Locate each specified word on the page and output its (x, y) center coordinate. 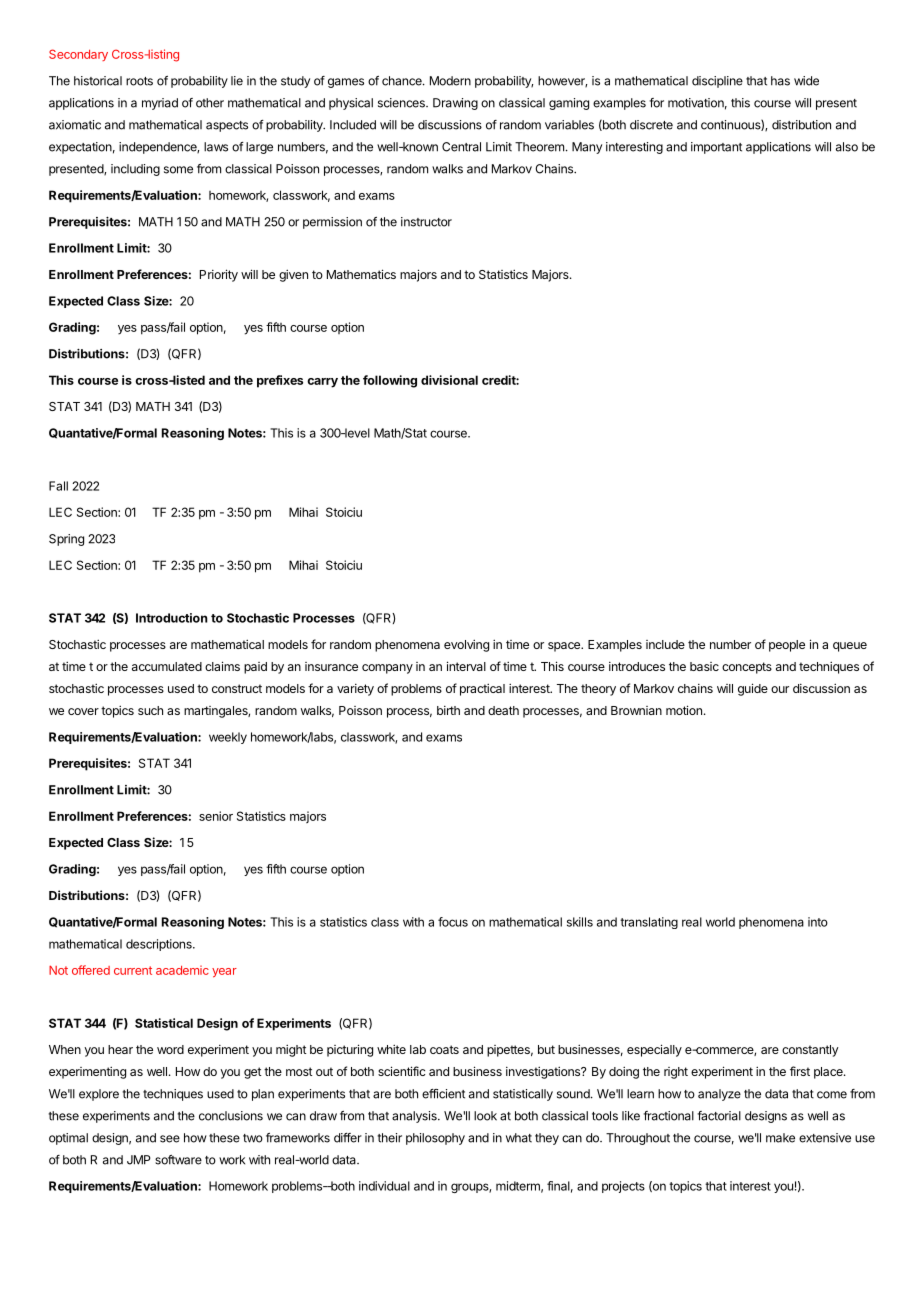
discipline (717, 82)
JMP (139, 1160)
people (787, 646)
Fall (58, 486)
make (780, 1138)
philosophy (435, 1139)
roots (139, 81)
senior (216, 816)
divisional (449, 380)
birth (448, 710)
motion (684, 710)
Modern (450, 81)
